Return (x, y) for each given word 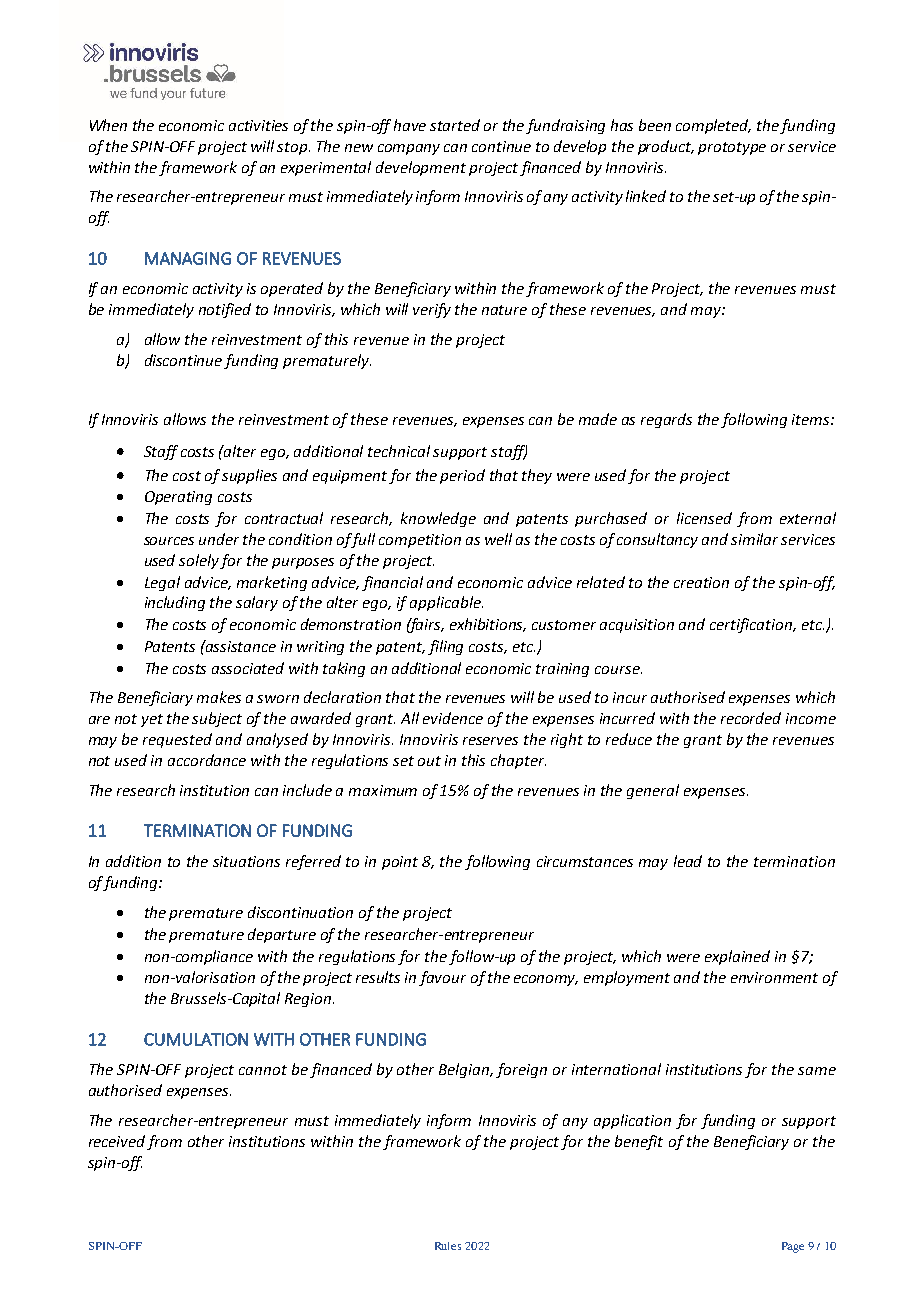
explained (737, 957)
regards (666, 420)
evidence (453, 718)
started (455, 125)
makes (219, 697)
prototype (732, 148)
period (462, 476)
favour (442, 978)
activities (258, 125)
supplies (249, 476)
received (117, 1141)
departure (282, 935)
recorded (751, 718)
